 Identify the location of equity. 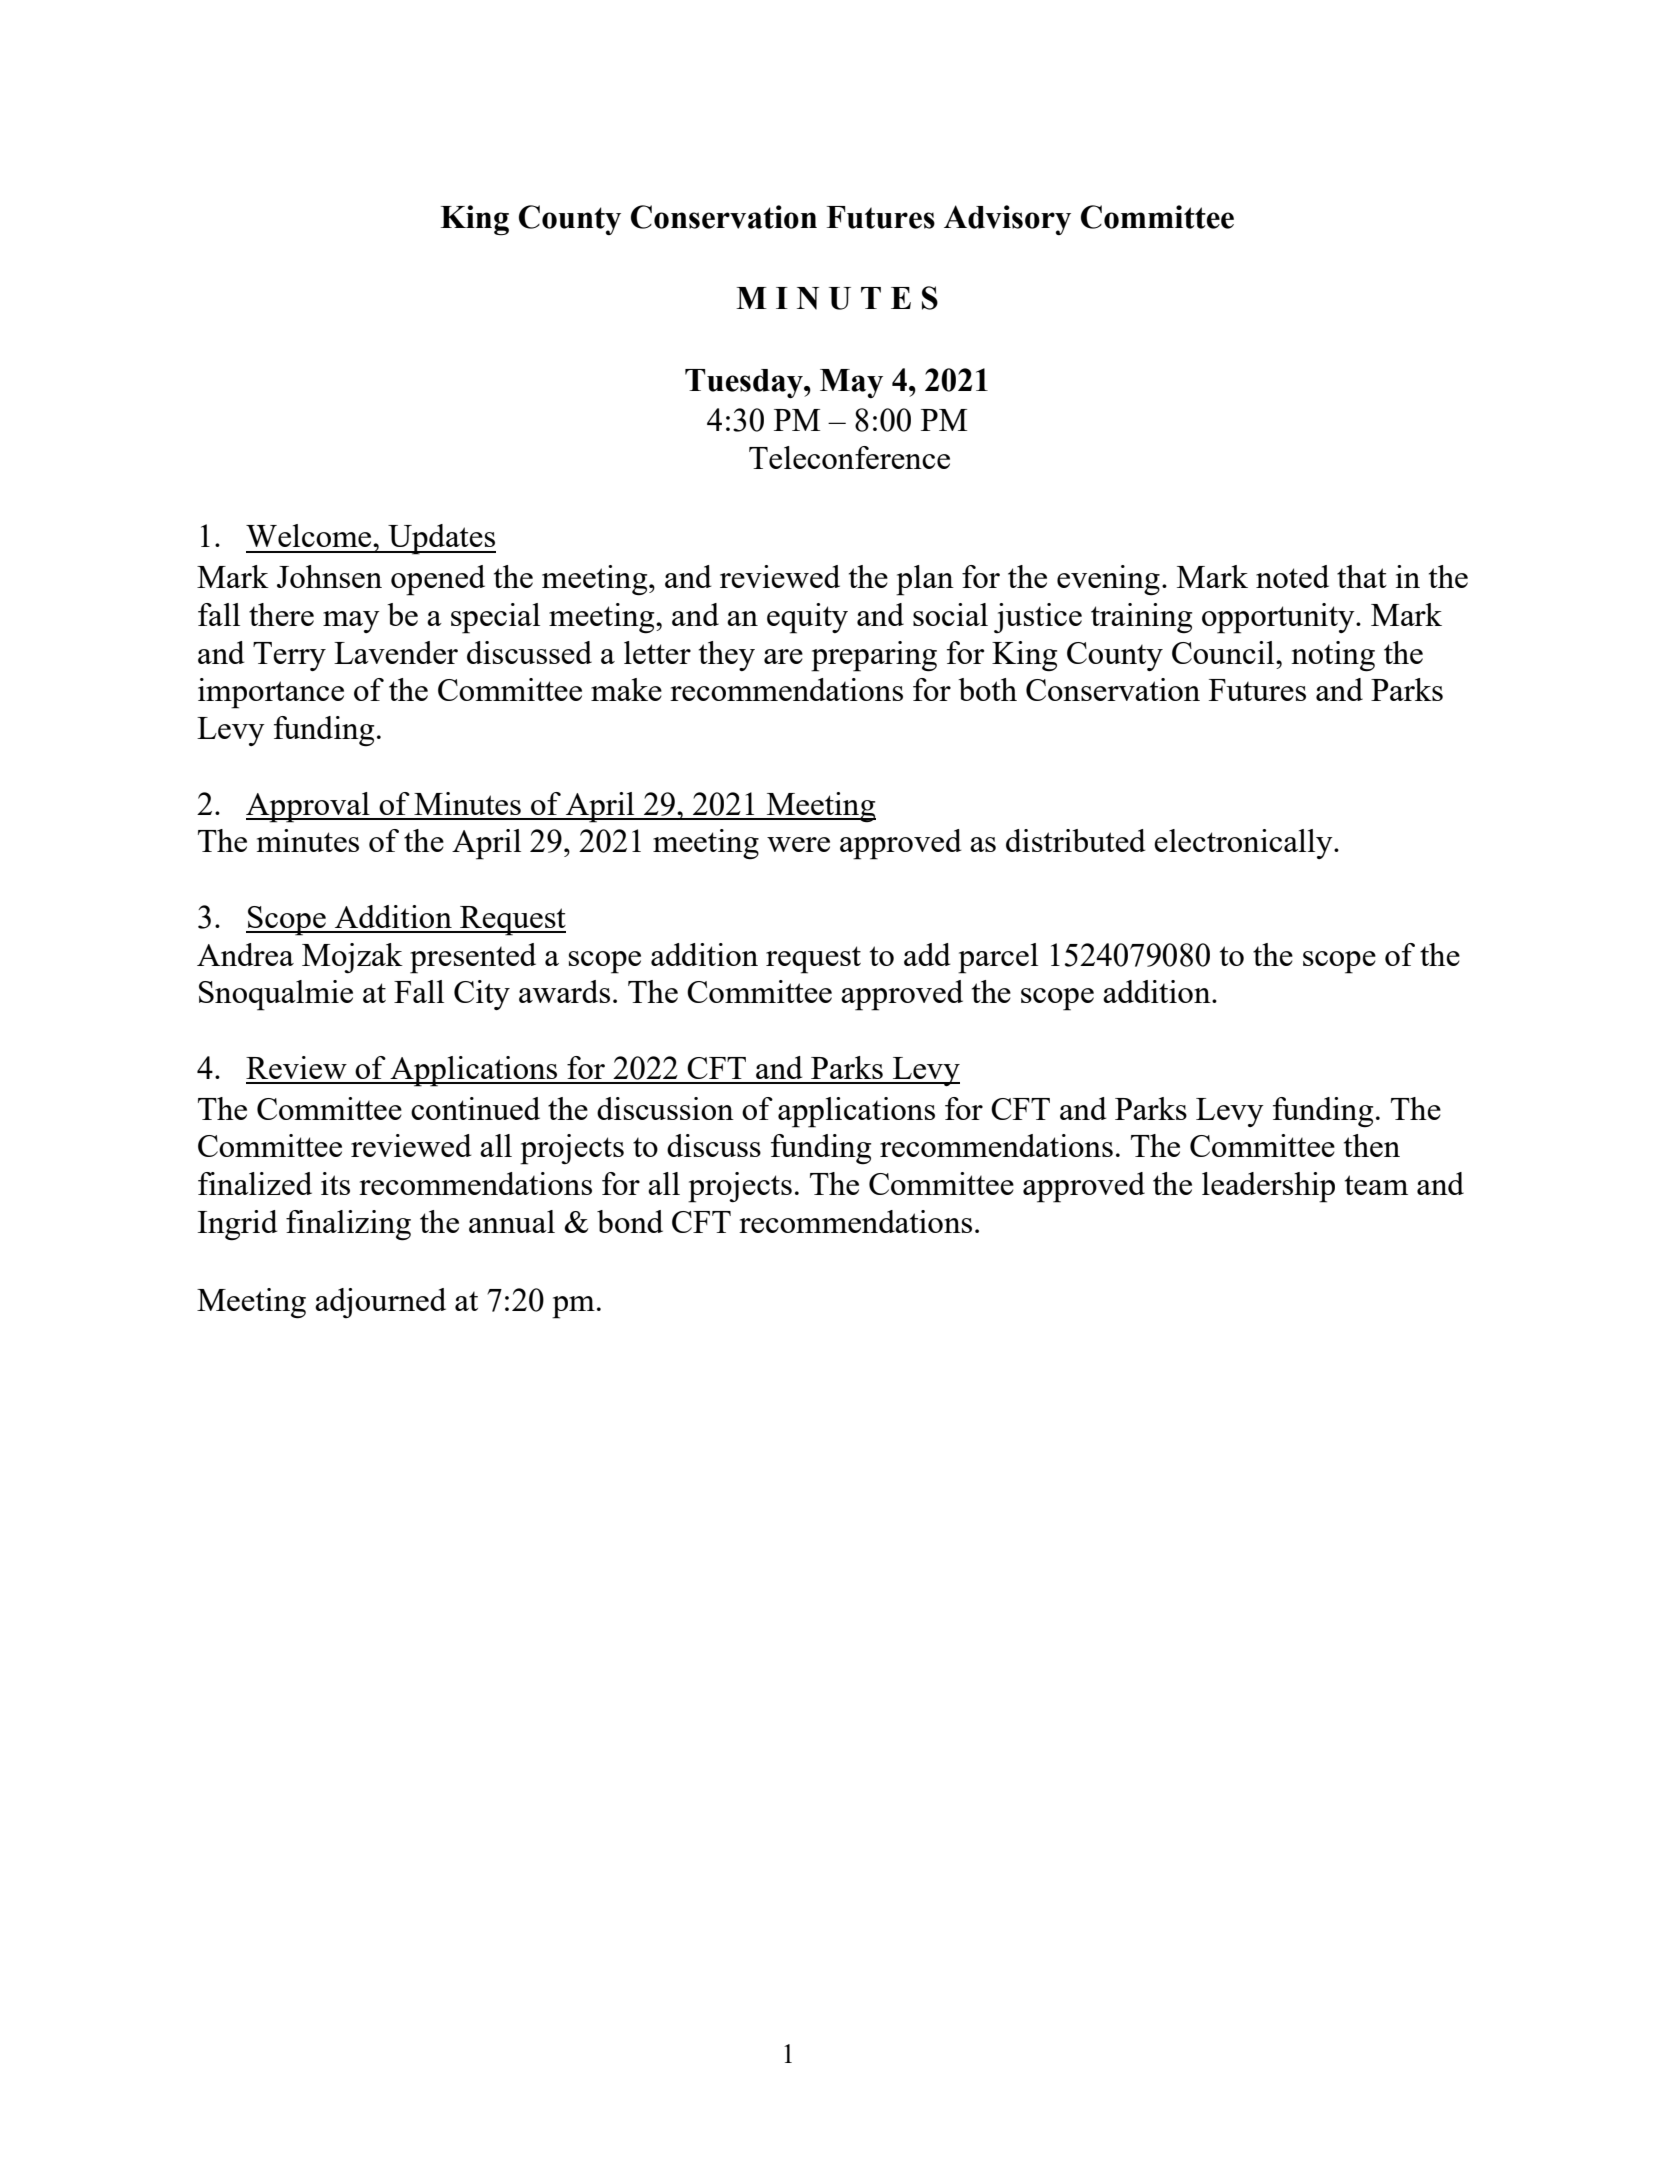
(807, 618).
